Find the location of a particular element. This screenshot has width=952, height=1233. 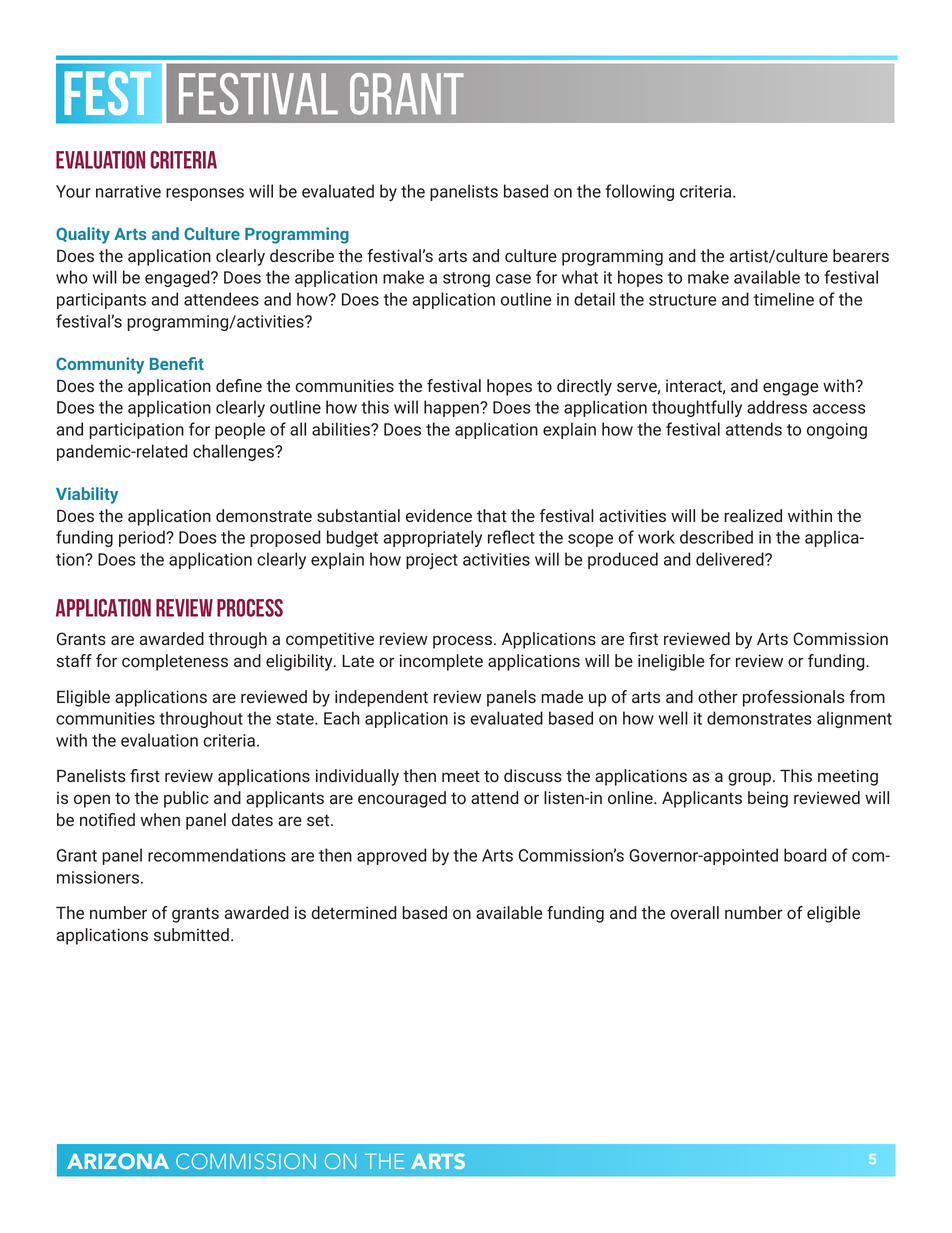

overall is located at coordinates (694, 912).
